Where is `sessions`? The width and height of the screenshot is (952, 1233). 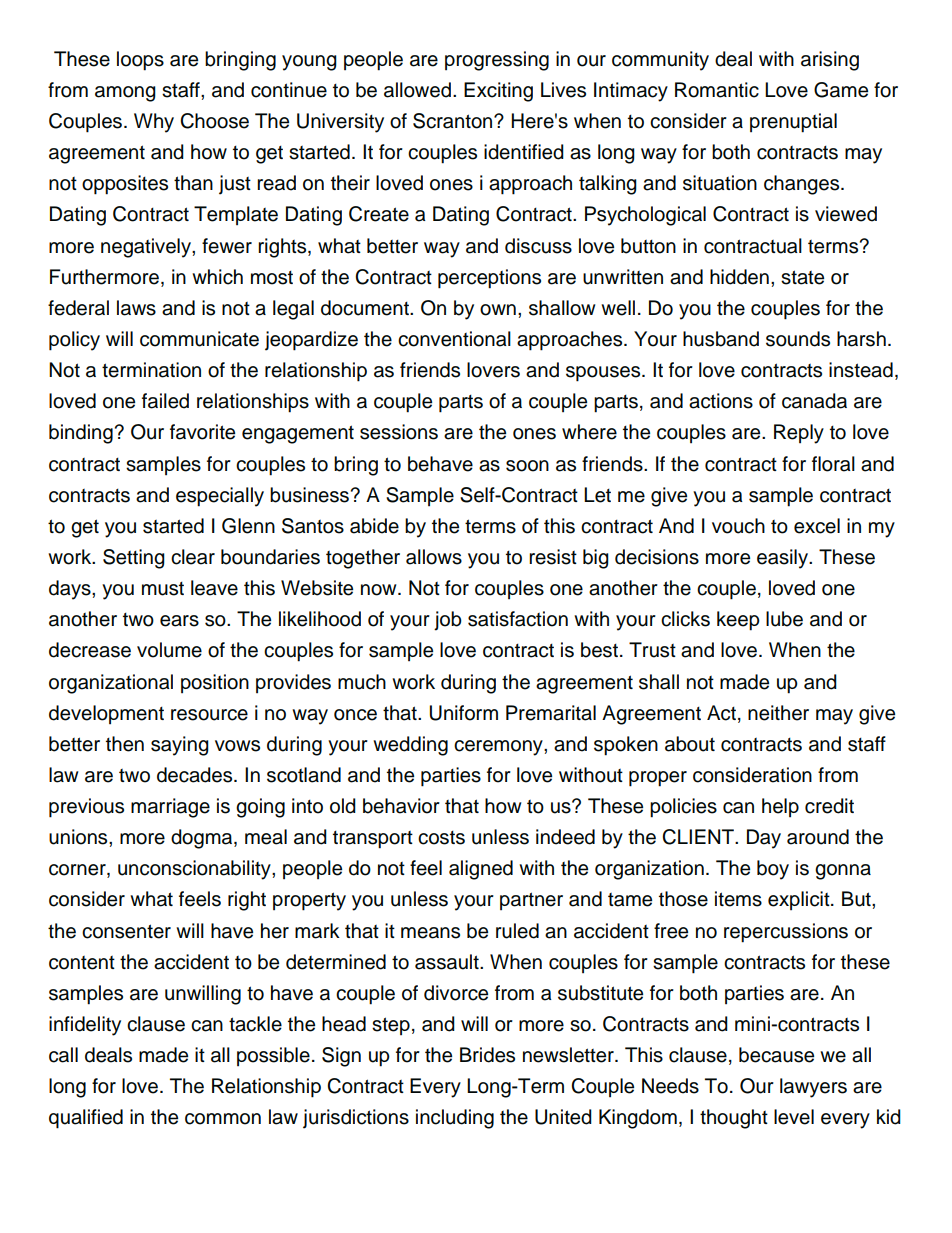 sessions is located at coordinates (399, 432).
